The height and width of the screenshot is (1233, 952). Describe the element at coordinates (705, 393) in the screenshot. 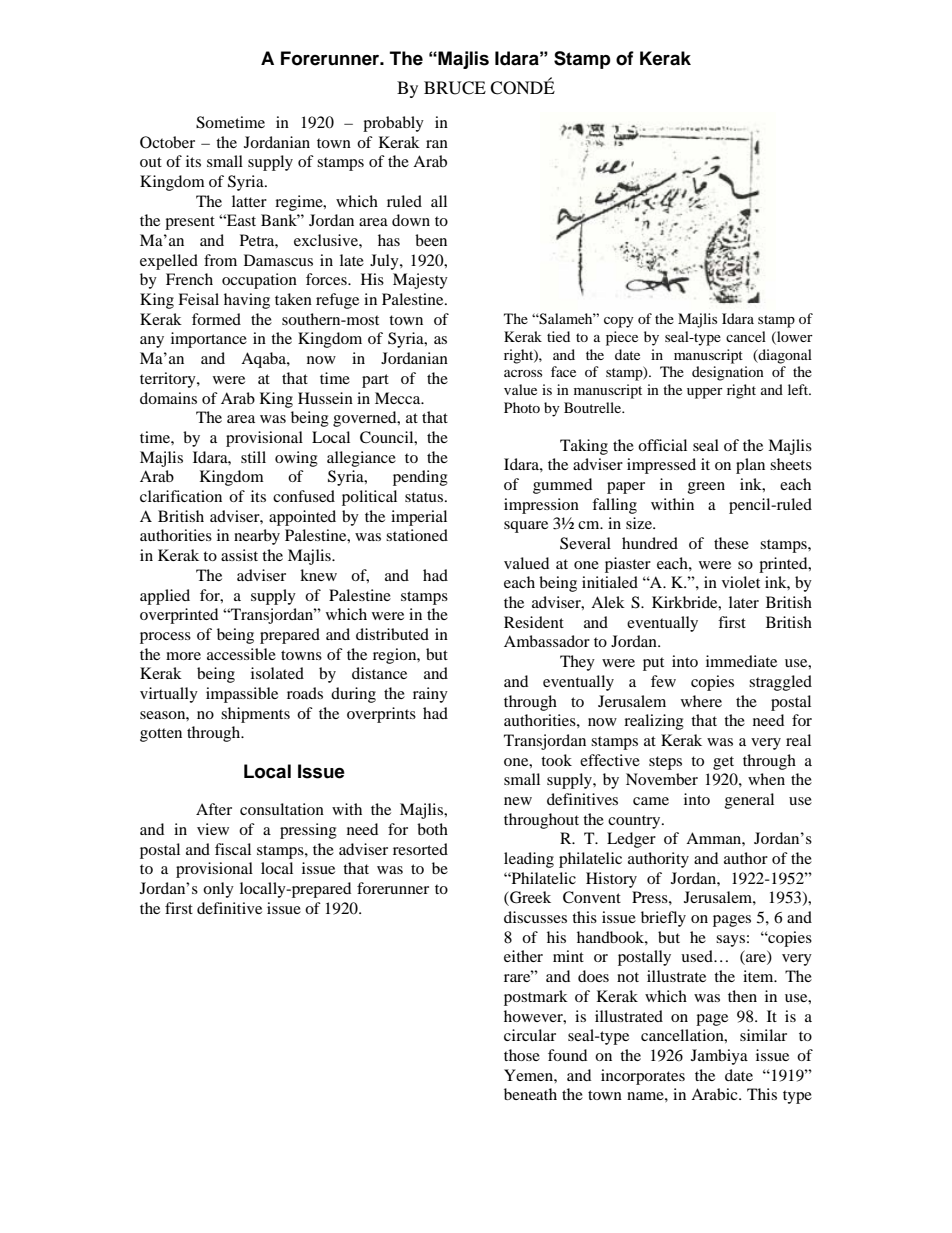

I see `upper` at that location.
